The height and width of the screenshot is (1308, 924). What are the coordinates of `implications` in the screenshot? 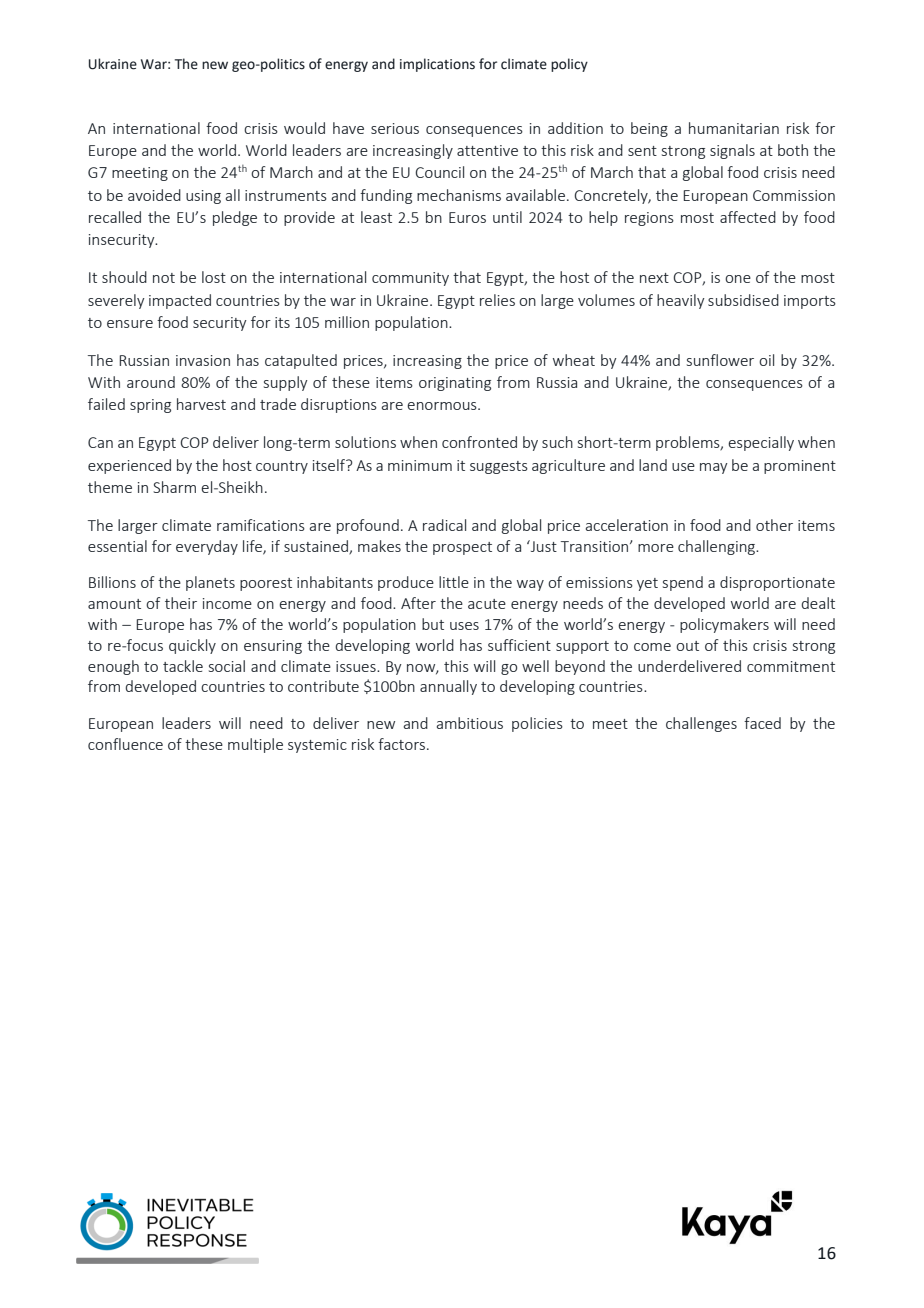 It's located at (437, 65).
